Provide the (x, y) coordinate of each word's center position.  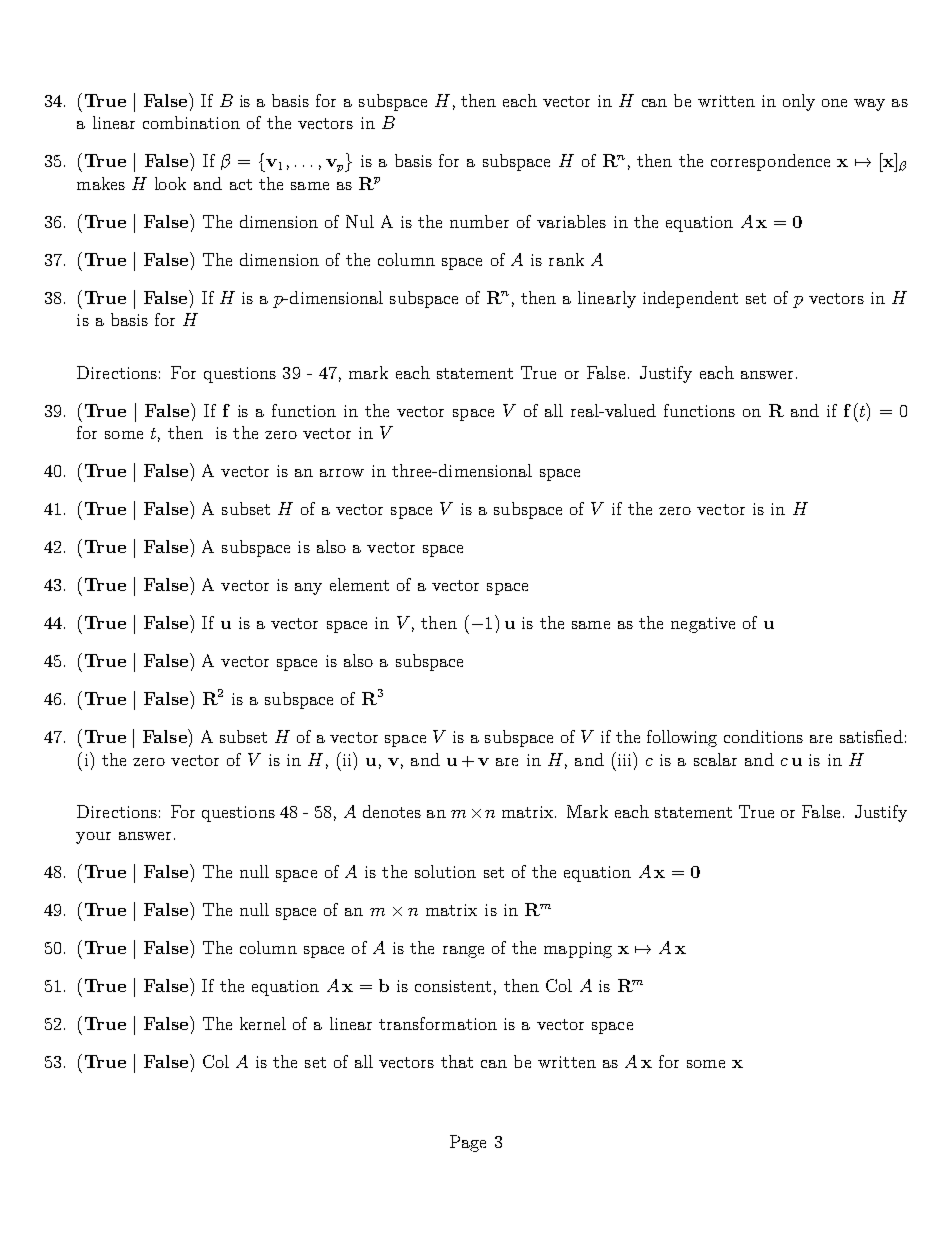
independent (690, 299)
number (479, 221)
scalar (715, 759)
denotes (392, 811)
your (93, 838)
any (308, 589)
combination (191, 122)
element (359, 584)
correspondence (770, 162)
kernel (263, 1023)
